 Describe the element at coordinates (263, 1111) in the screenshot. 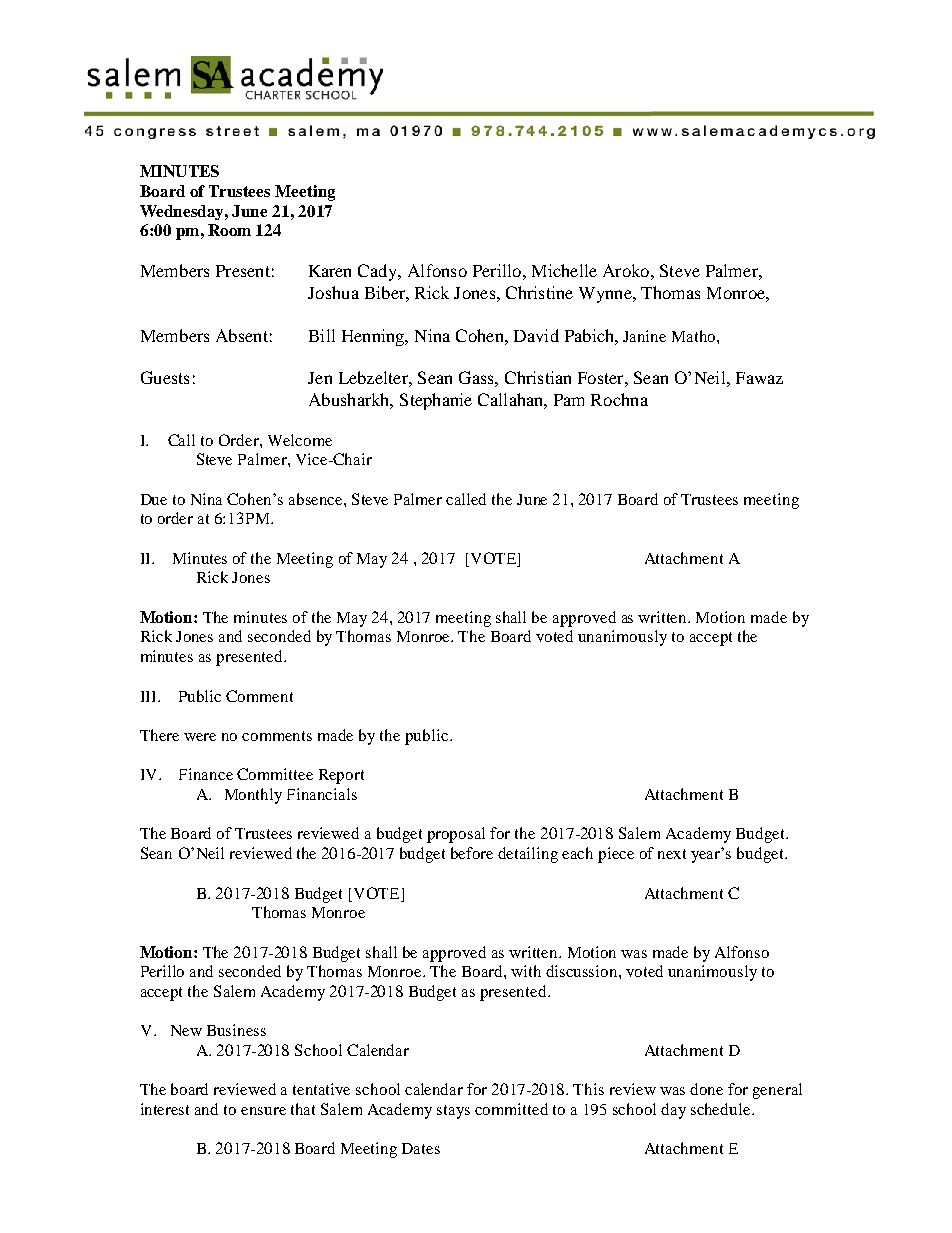

I see `ensure` at that location.
